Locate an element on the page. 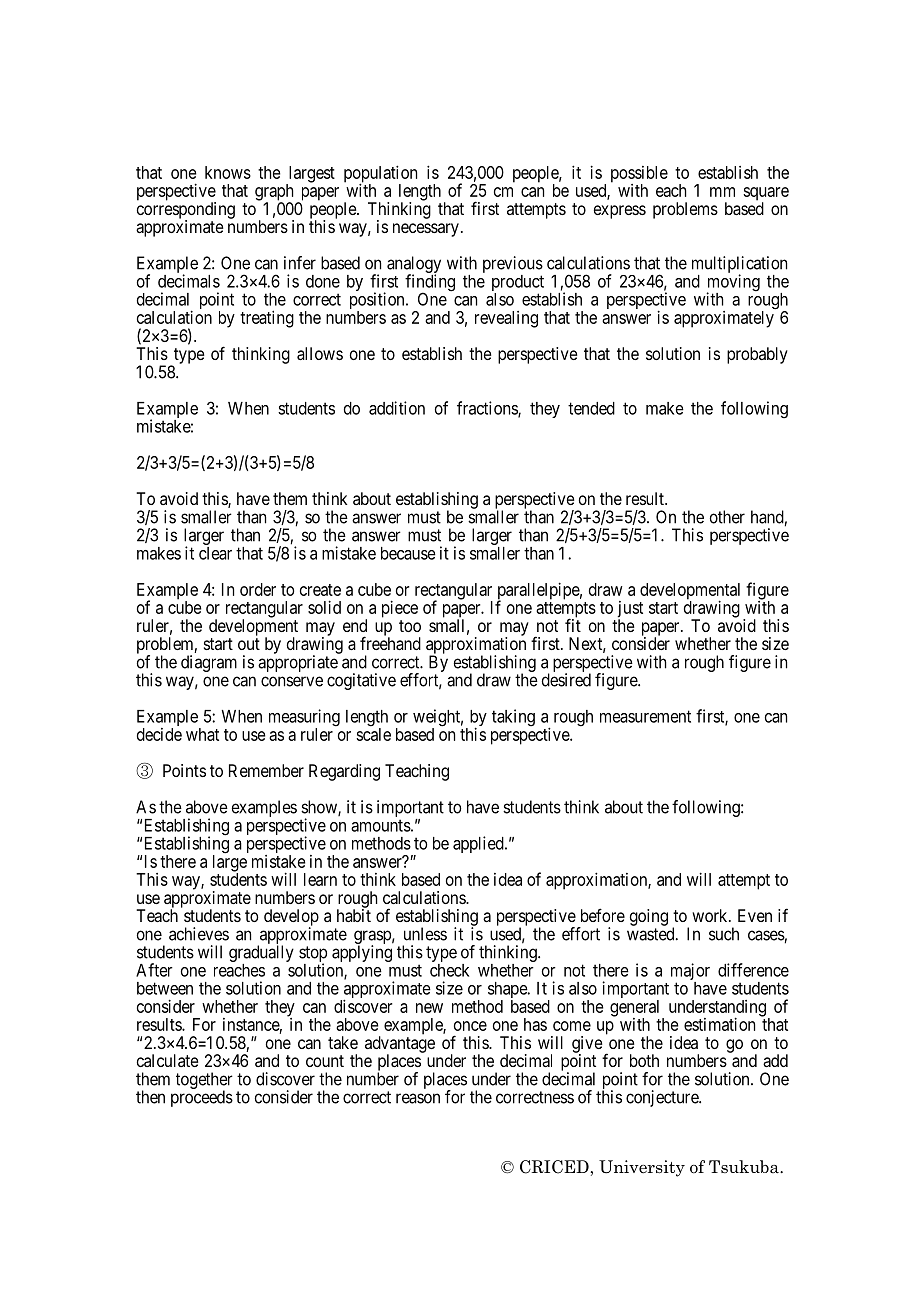 The width and height of the image is (924, 1308). knows is located at coordinates (228, 172).
